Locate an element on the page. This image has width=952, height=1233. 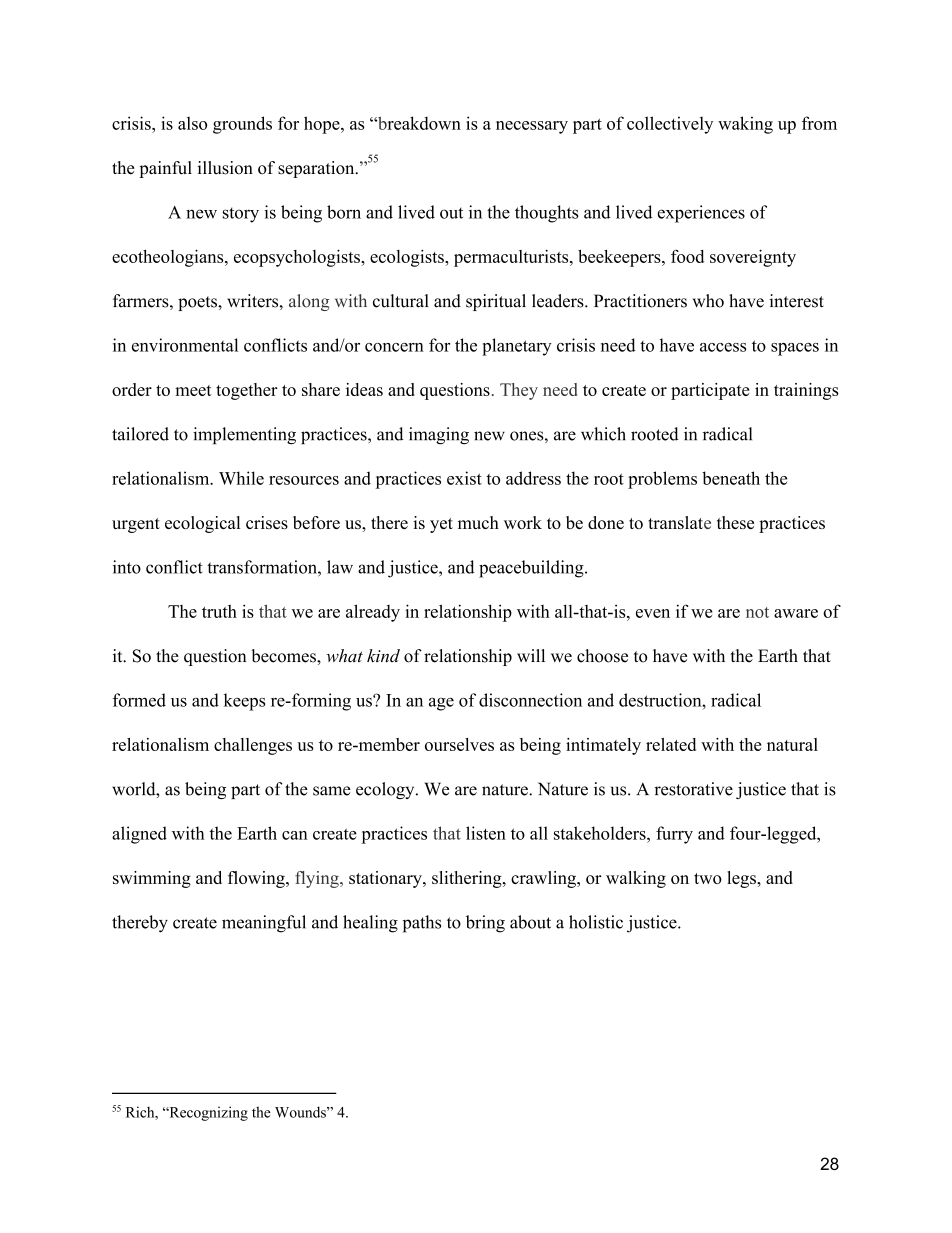
environmental is located at coordinates (185, 345).
